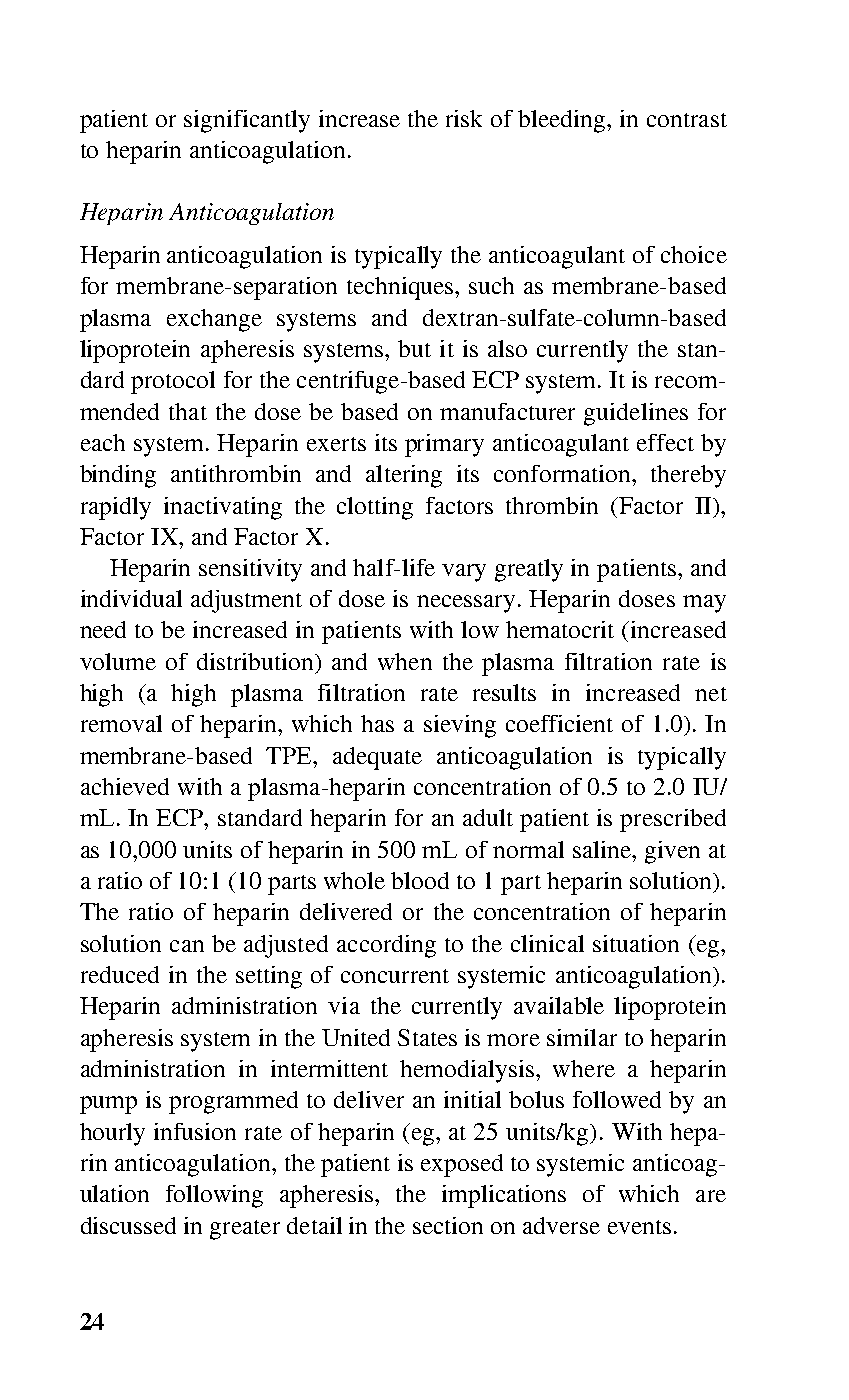 The image size is (849, 1400). Describe the element at coordinates (687, 120) in the page. I see `contrast` at that location.
